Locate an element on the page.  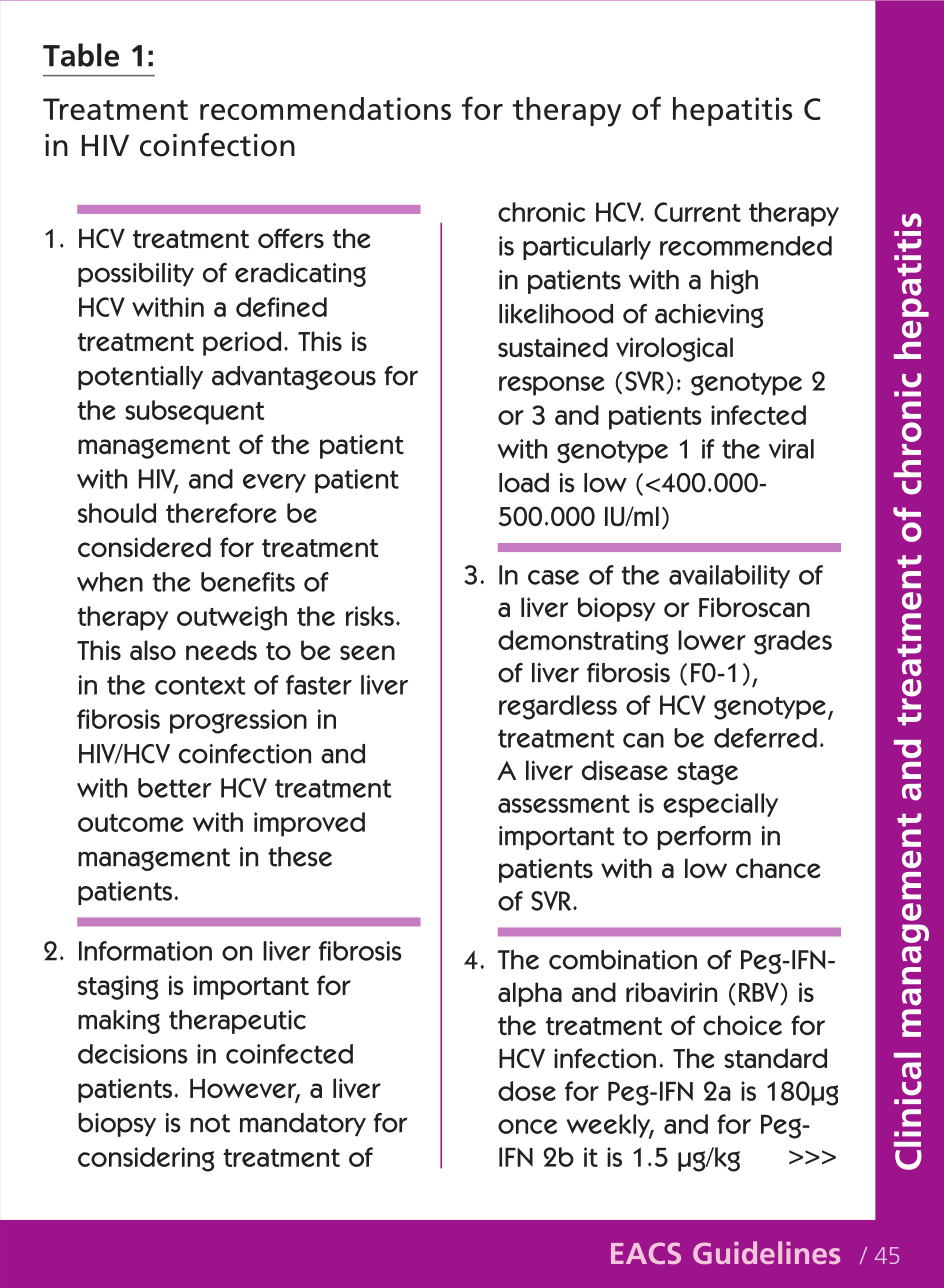
choice is located at coordinates (742, 1025).
